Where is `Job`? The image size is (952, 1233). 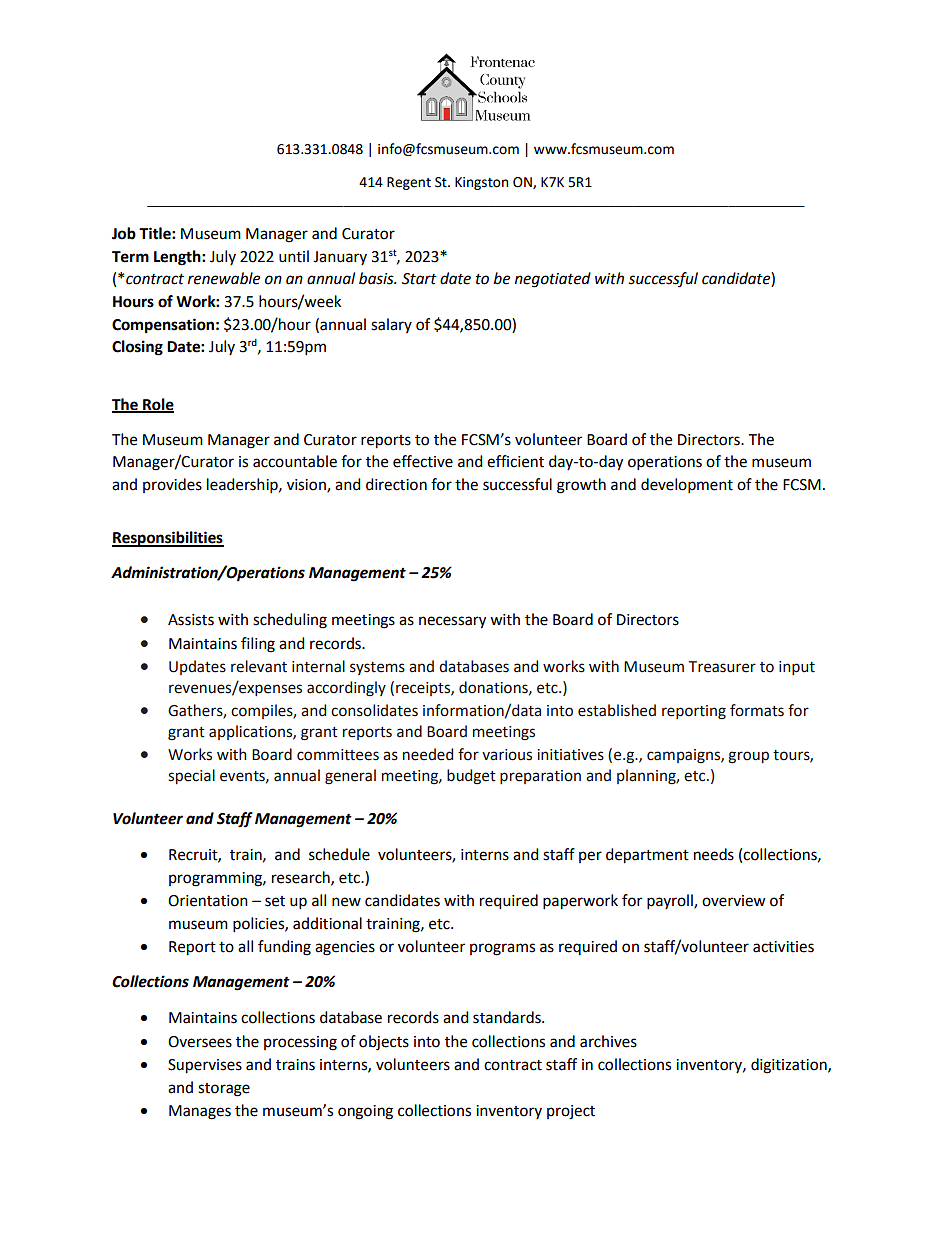 Job is located at coordinates (124, 233).
